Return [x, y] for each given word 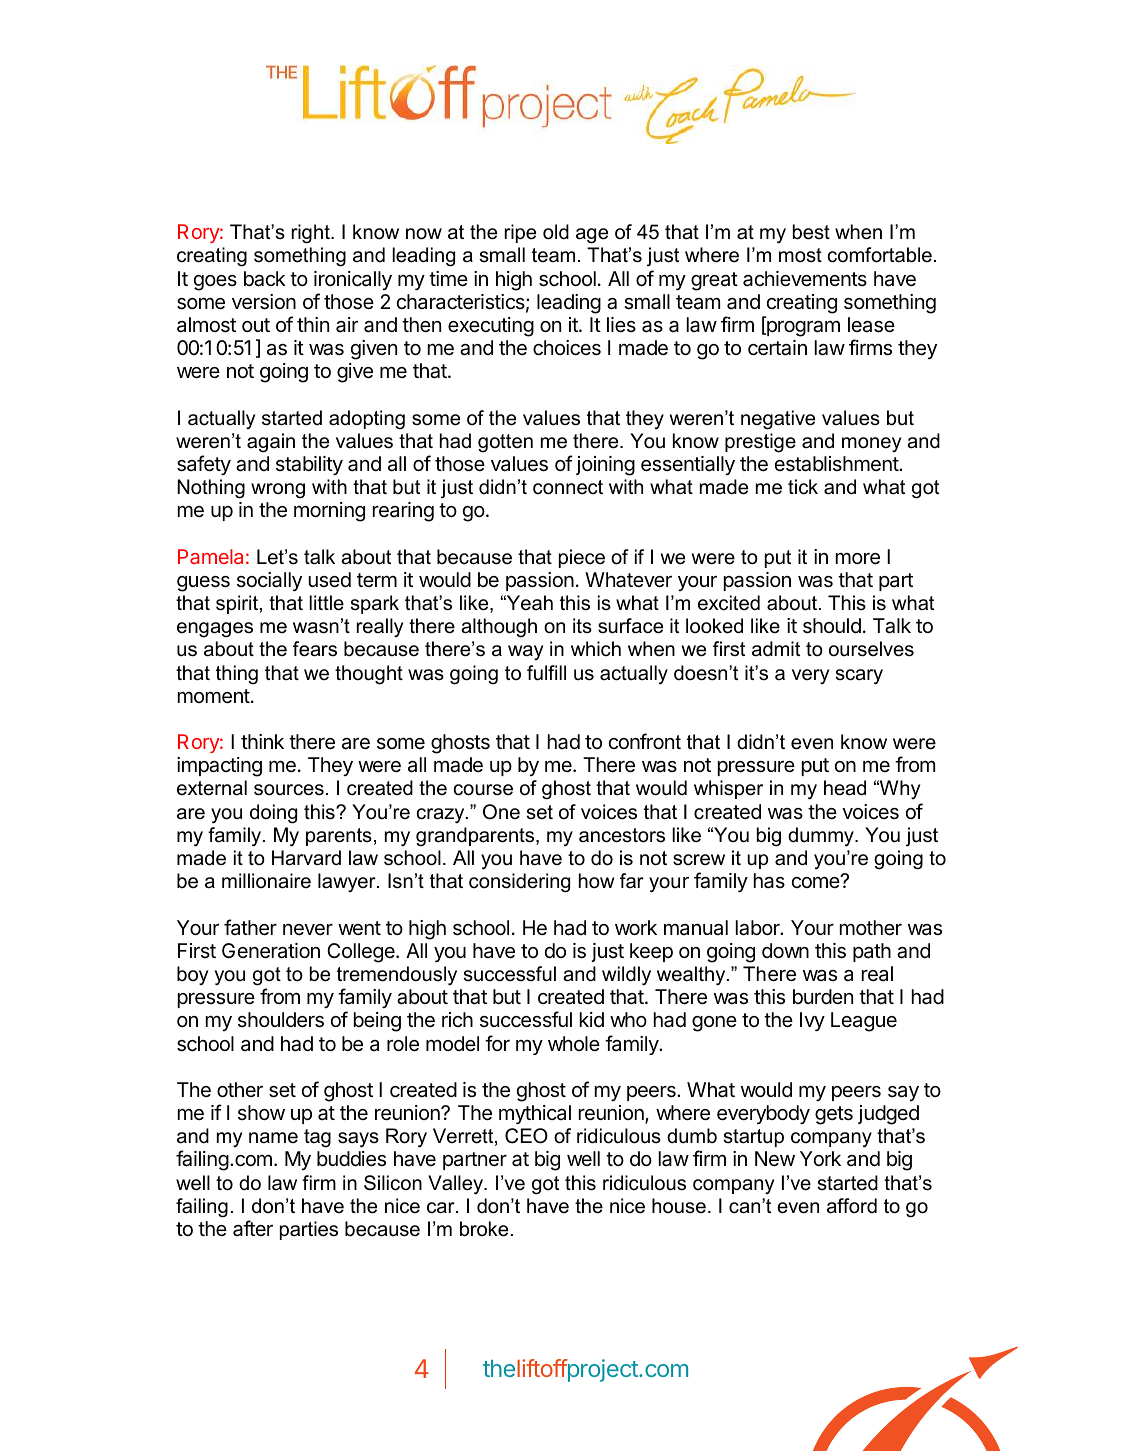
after [253, 1228]
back [265, 279]
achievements [805, 279]
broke [484, 1229]
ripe [520, 233]
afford [852, 1206]
